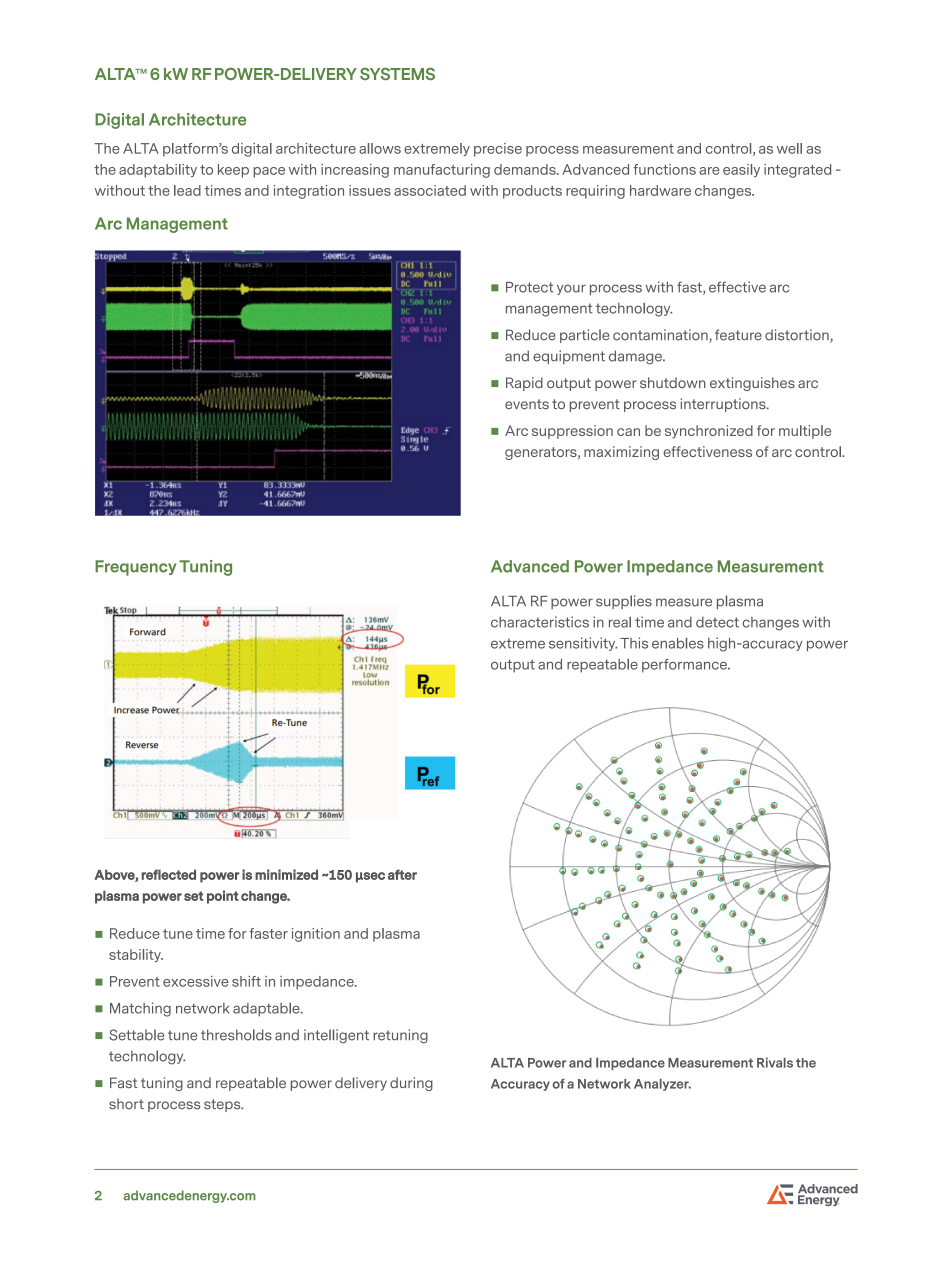  I want to click on reflected, so click(168, 874).
